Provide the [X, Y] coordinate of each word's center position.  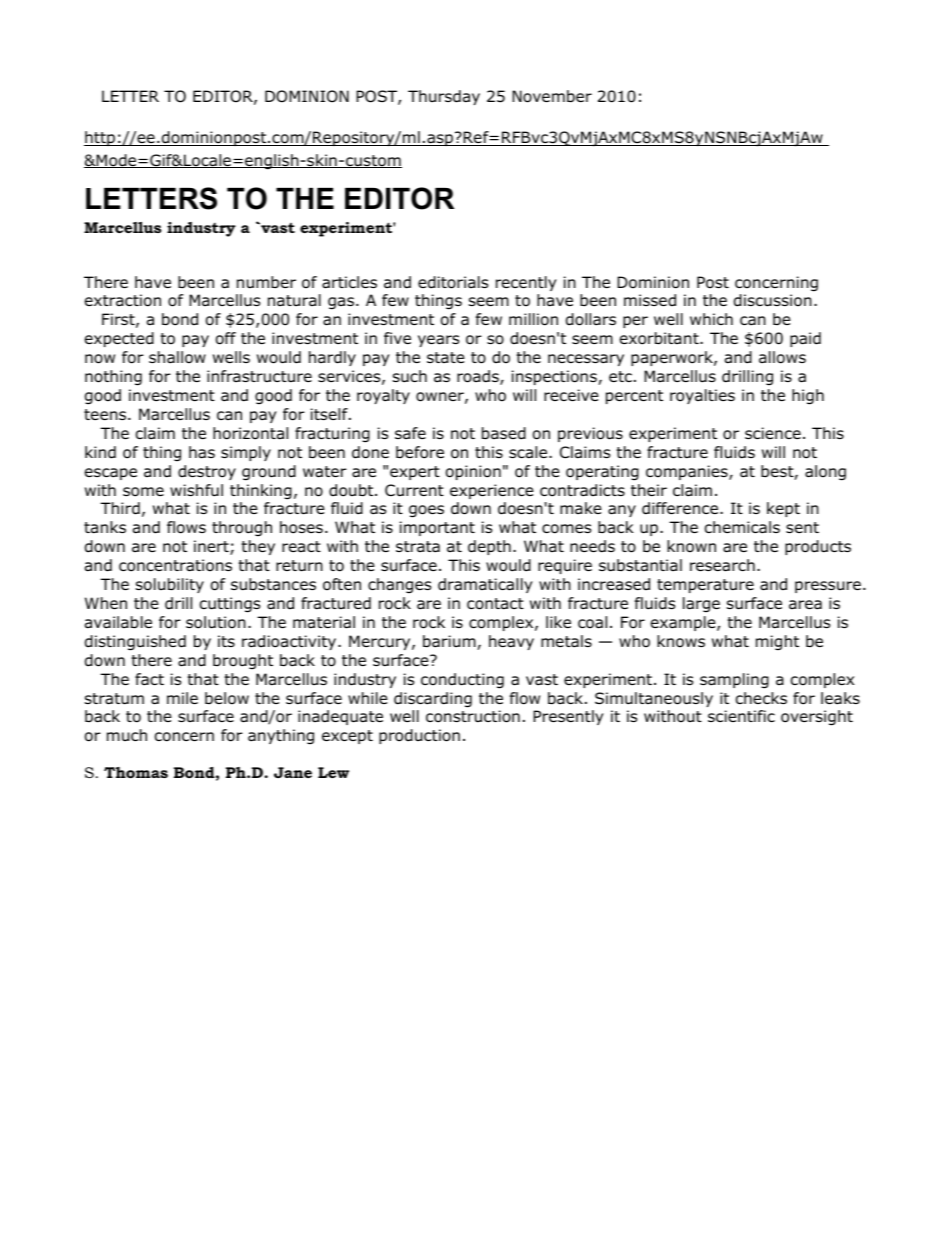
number [266, 282]
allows [782, 357]
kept [783, 509]
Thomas [136, 772]
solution [216, 622]
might [777, 642]
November [552, 96]
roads [479, 377]
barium [450, 642]
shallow [177, 357]
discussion [773, 300]
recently [526, 283]
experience [492, 491]
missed [650, 300]
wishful [196, 490]
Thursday [444, 97]
